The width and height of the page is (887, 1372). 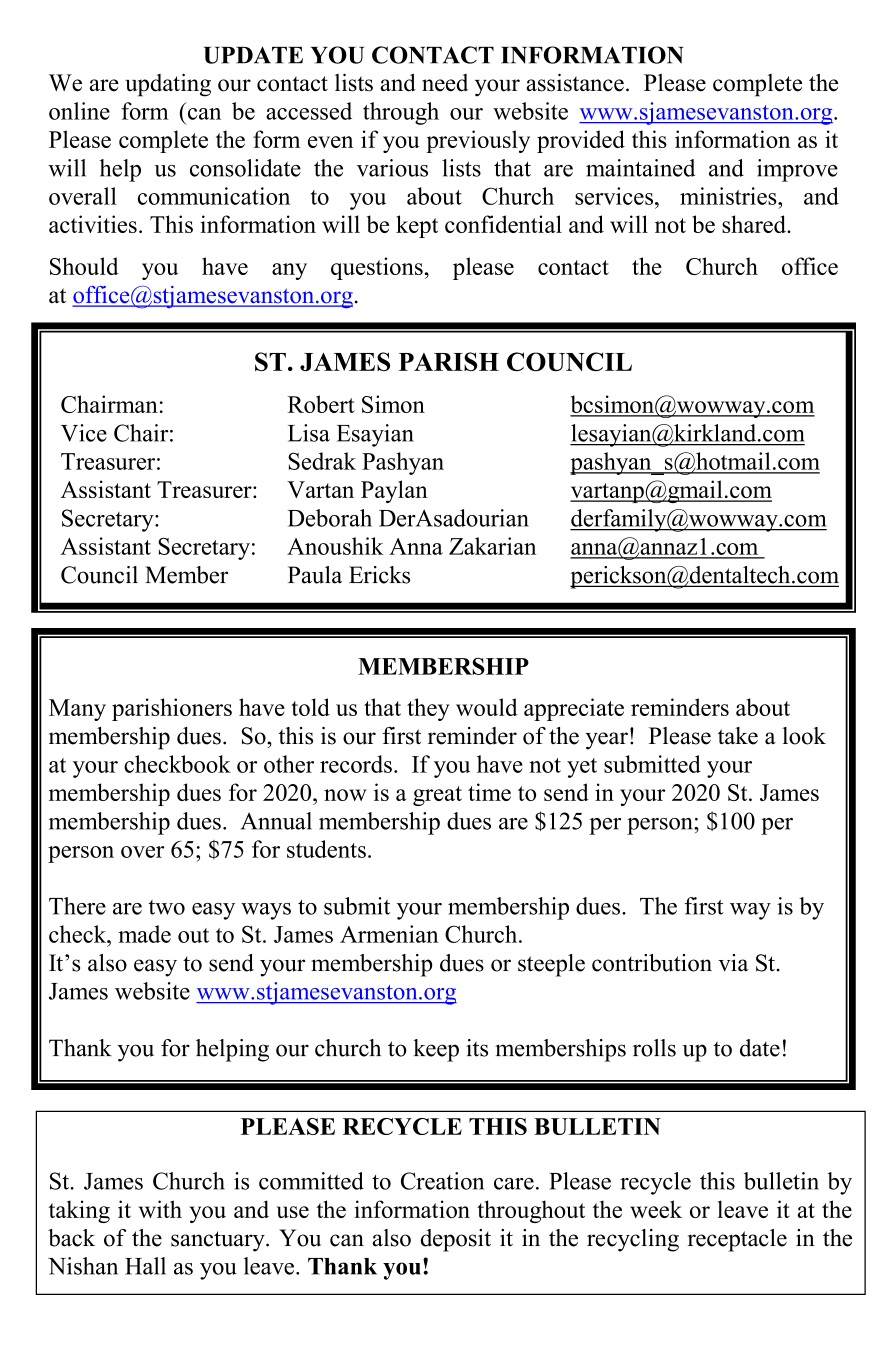 What do you see at coordinates (428, 709) in the page?
I see `they` at bounding box center [428, 709].
